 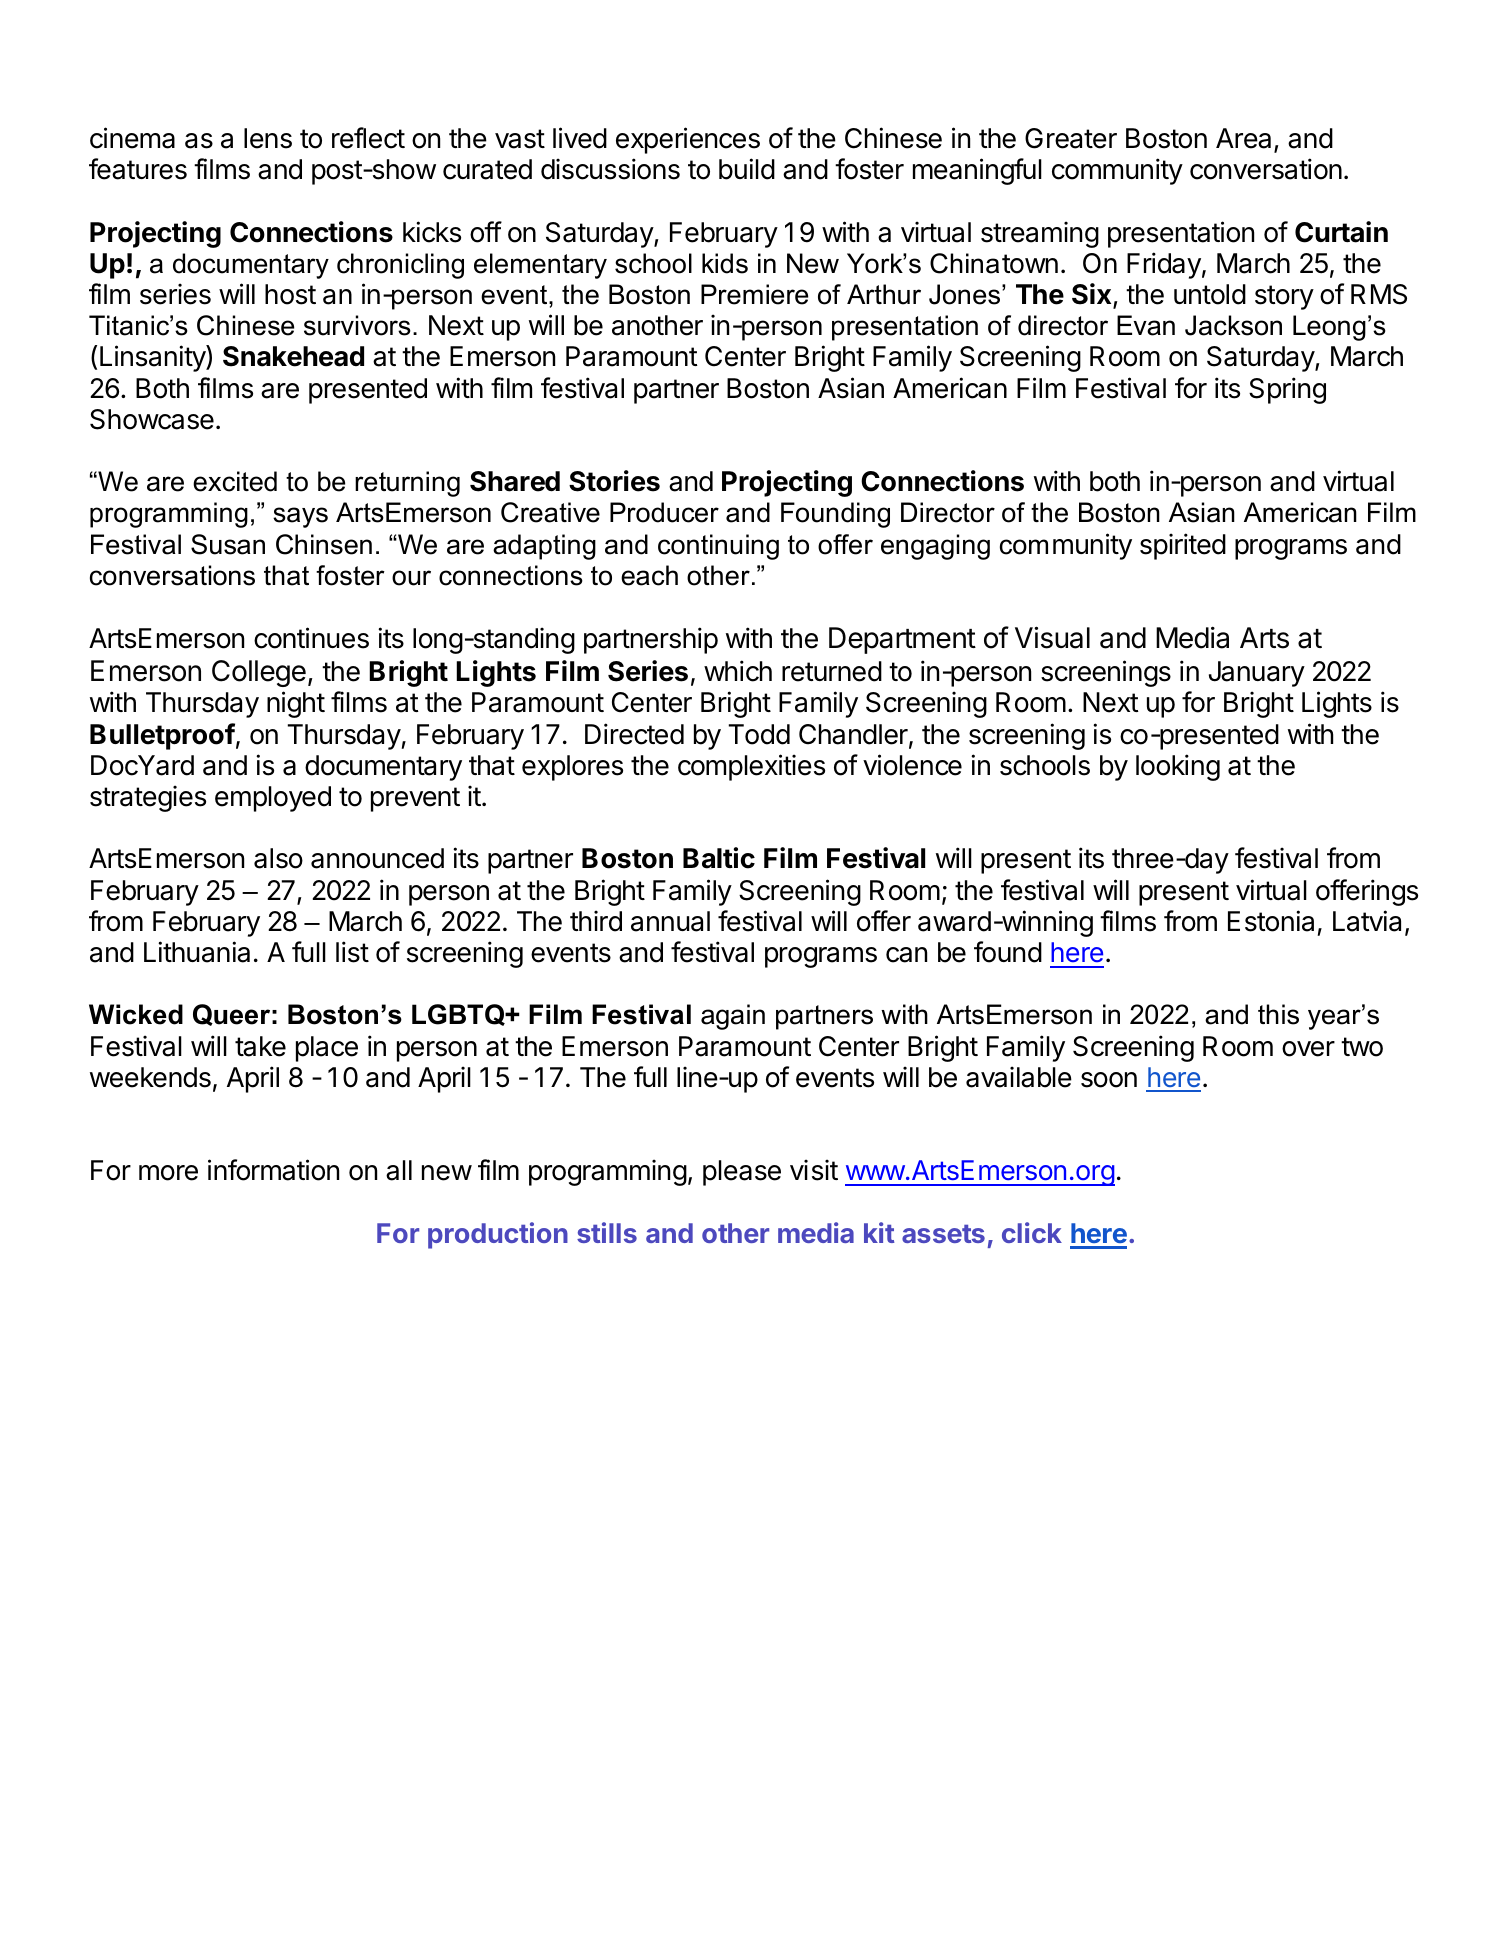 What do you see at coordinates (1243, 138) in the image?
I see `Area` at bounding box center [1243, 138].
